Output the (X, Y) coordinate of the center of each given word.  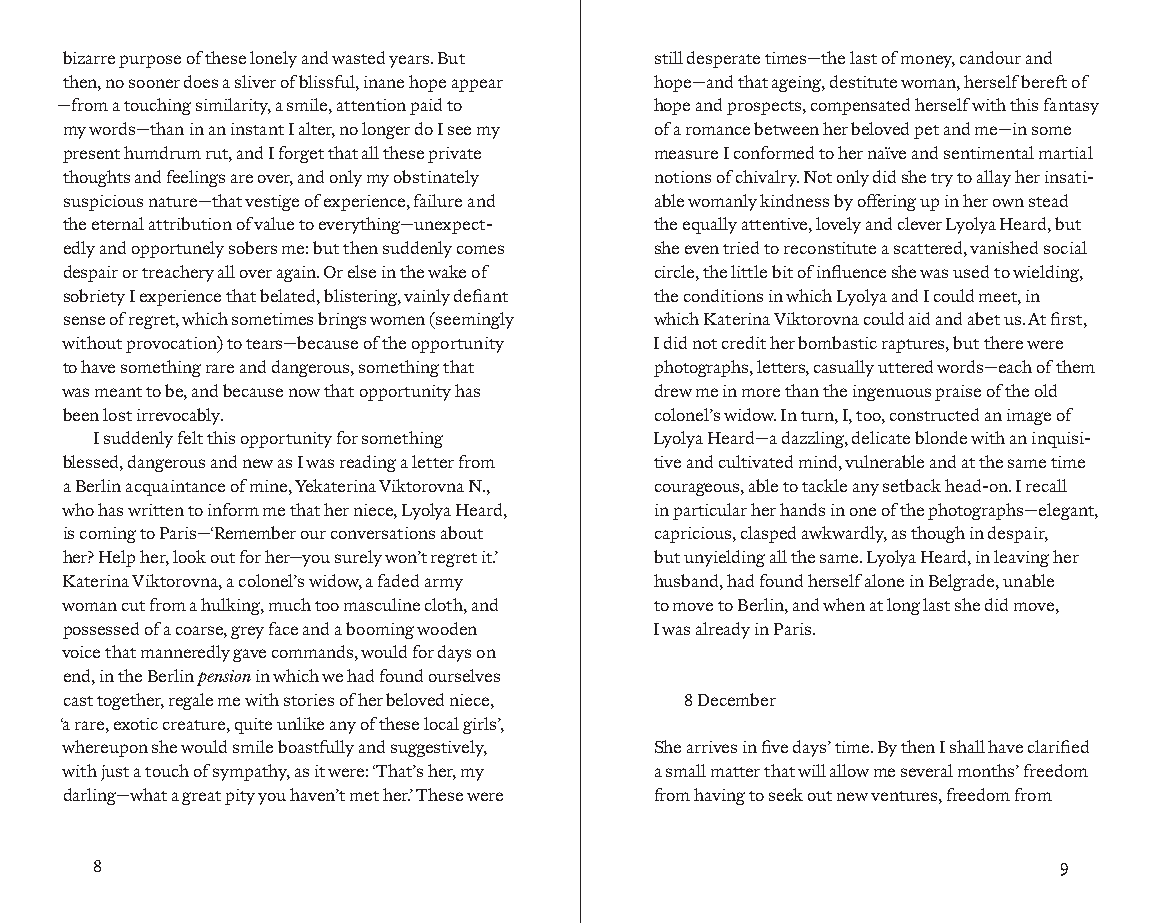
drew (673, 390)
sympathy (251, 772)
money (928, 61)
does (201, 81)
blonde (941, 437)
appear (477, 85)
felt (190, 437)
